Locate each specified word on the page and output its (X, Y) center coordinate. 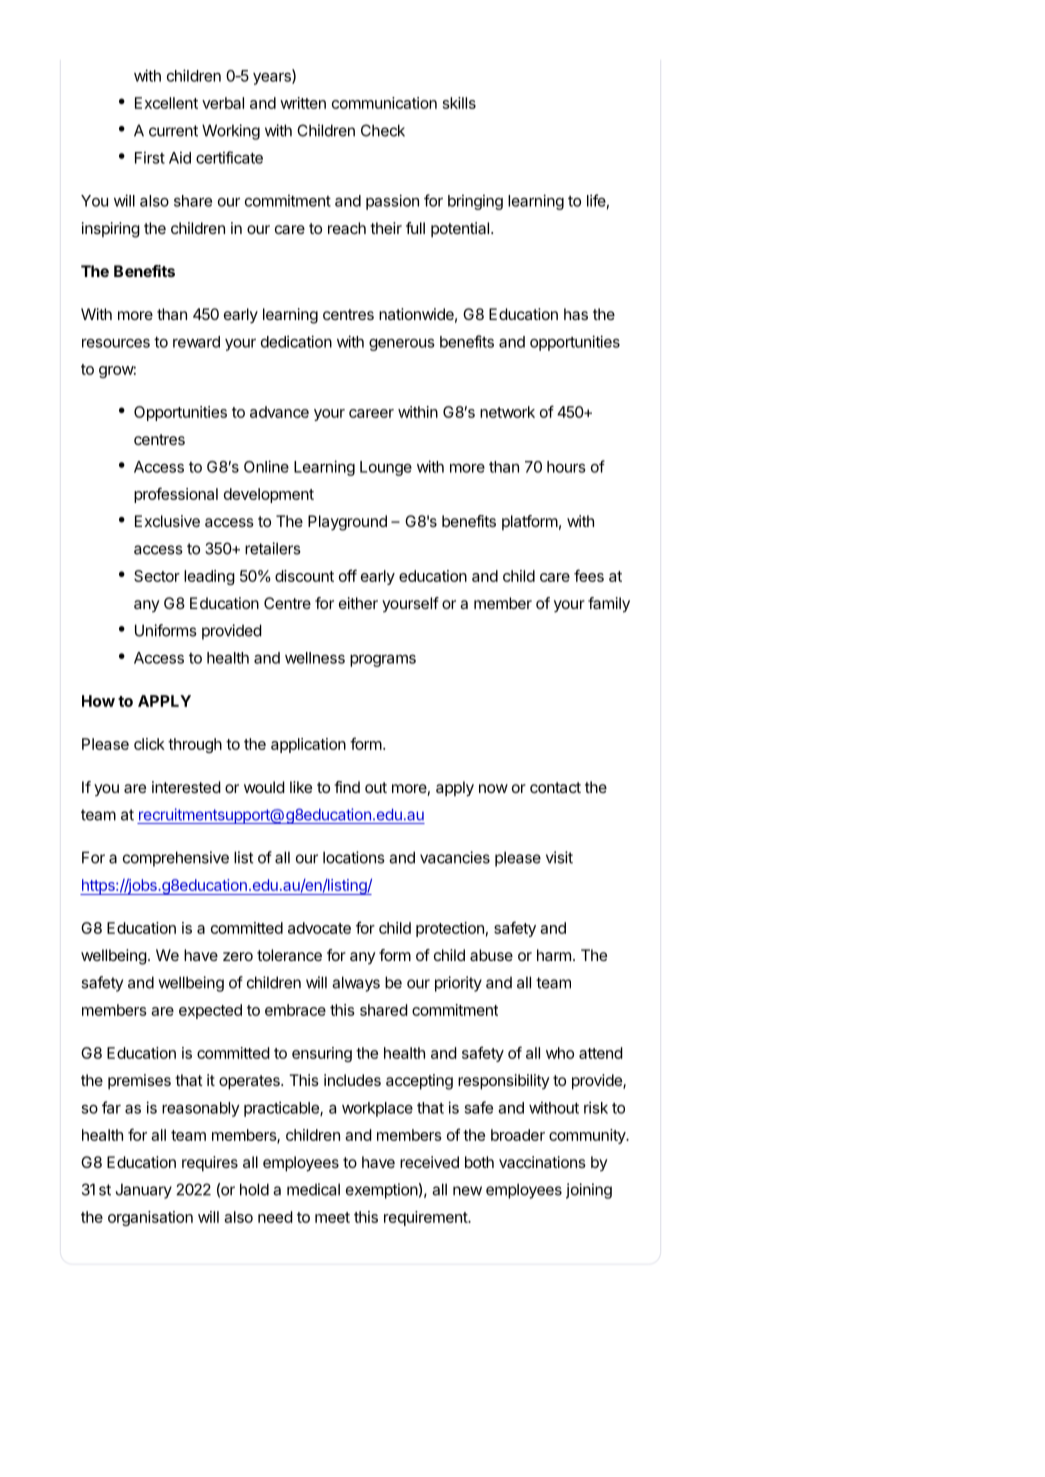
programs (383, 660)
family (609, 605)
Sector (157, 576)
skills (459, 103)
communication (384, 103)
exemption (382, 1191)
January (144, 1191)
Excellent (166, 103)
